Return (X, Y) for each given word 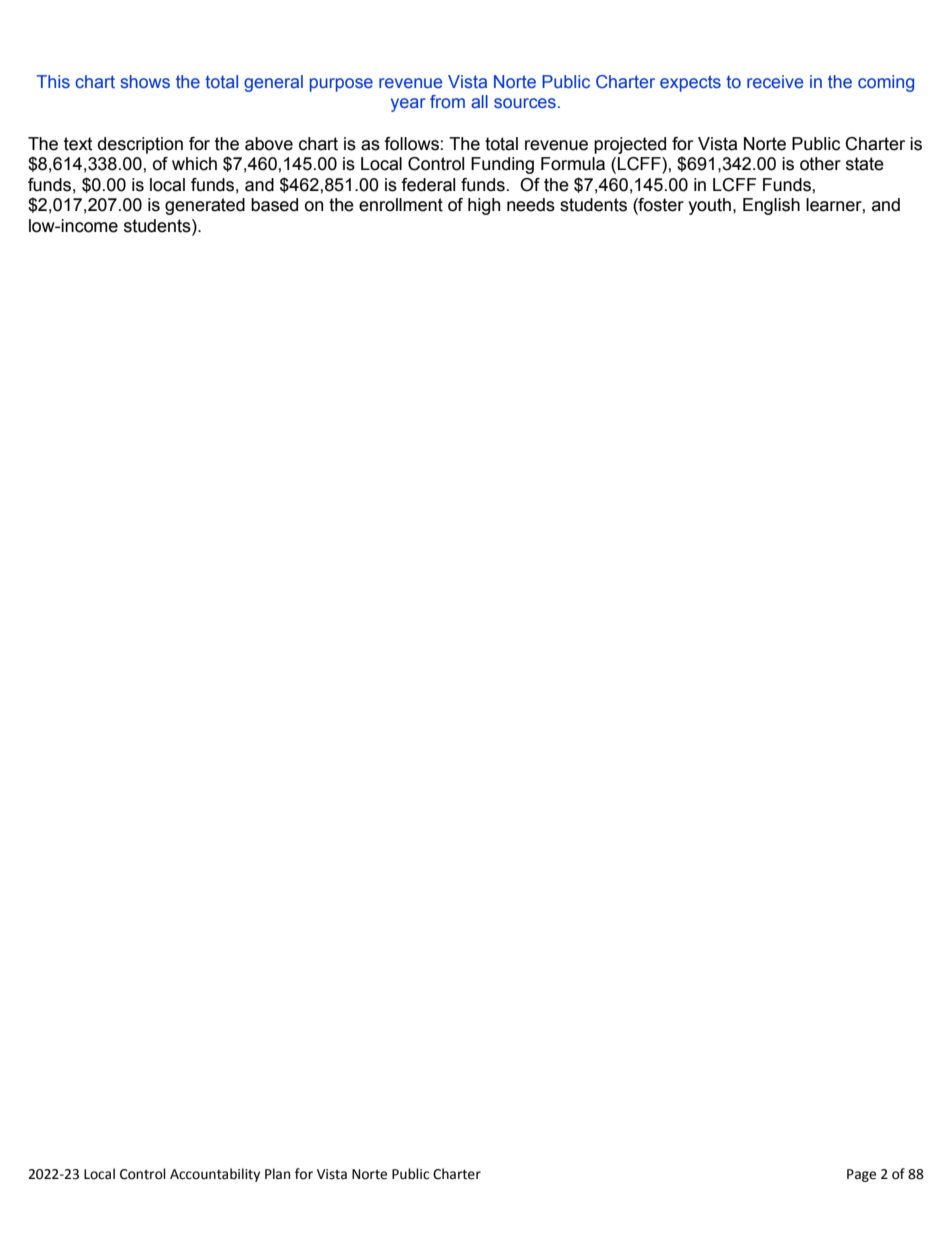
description (140, 145)
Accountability (215, 1175)
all (479, 101)
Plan (277, 1174)
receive (775, 82)
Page (861, 1175)
